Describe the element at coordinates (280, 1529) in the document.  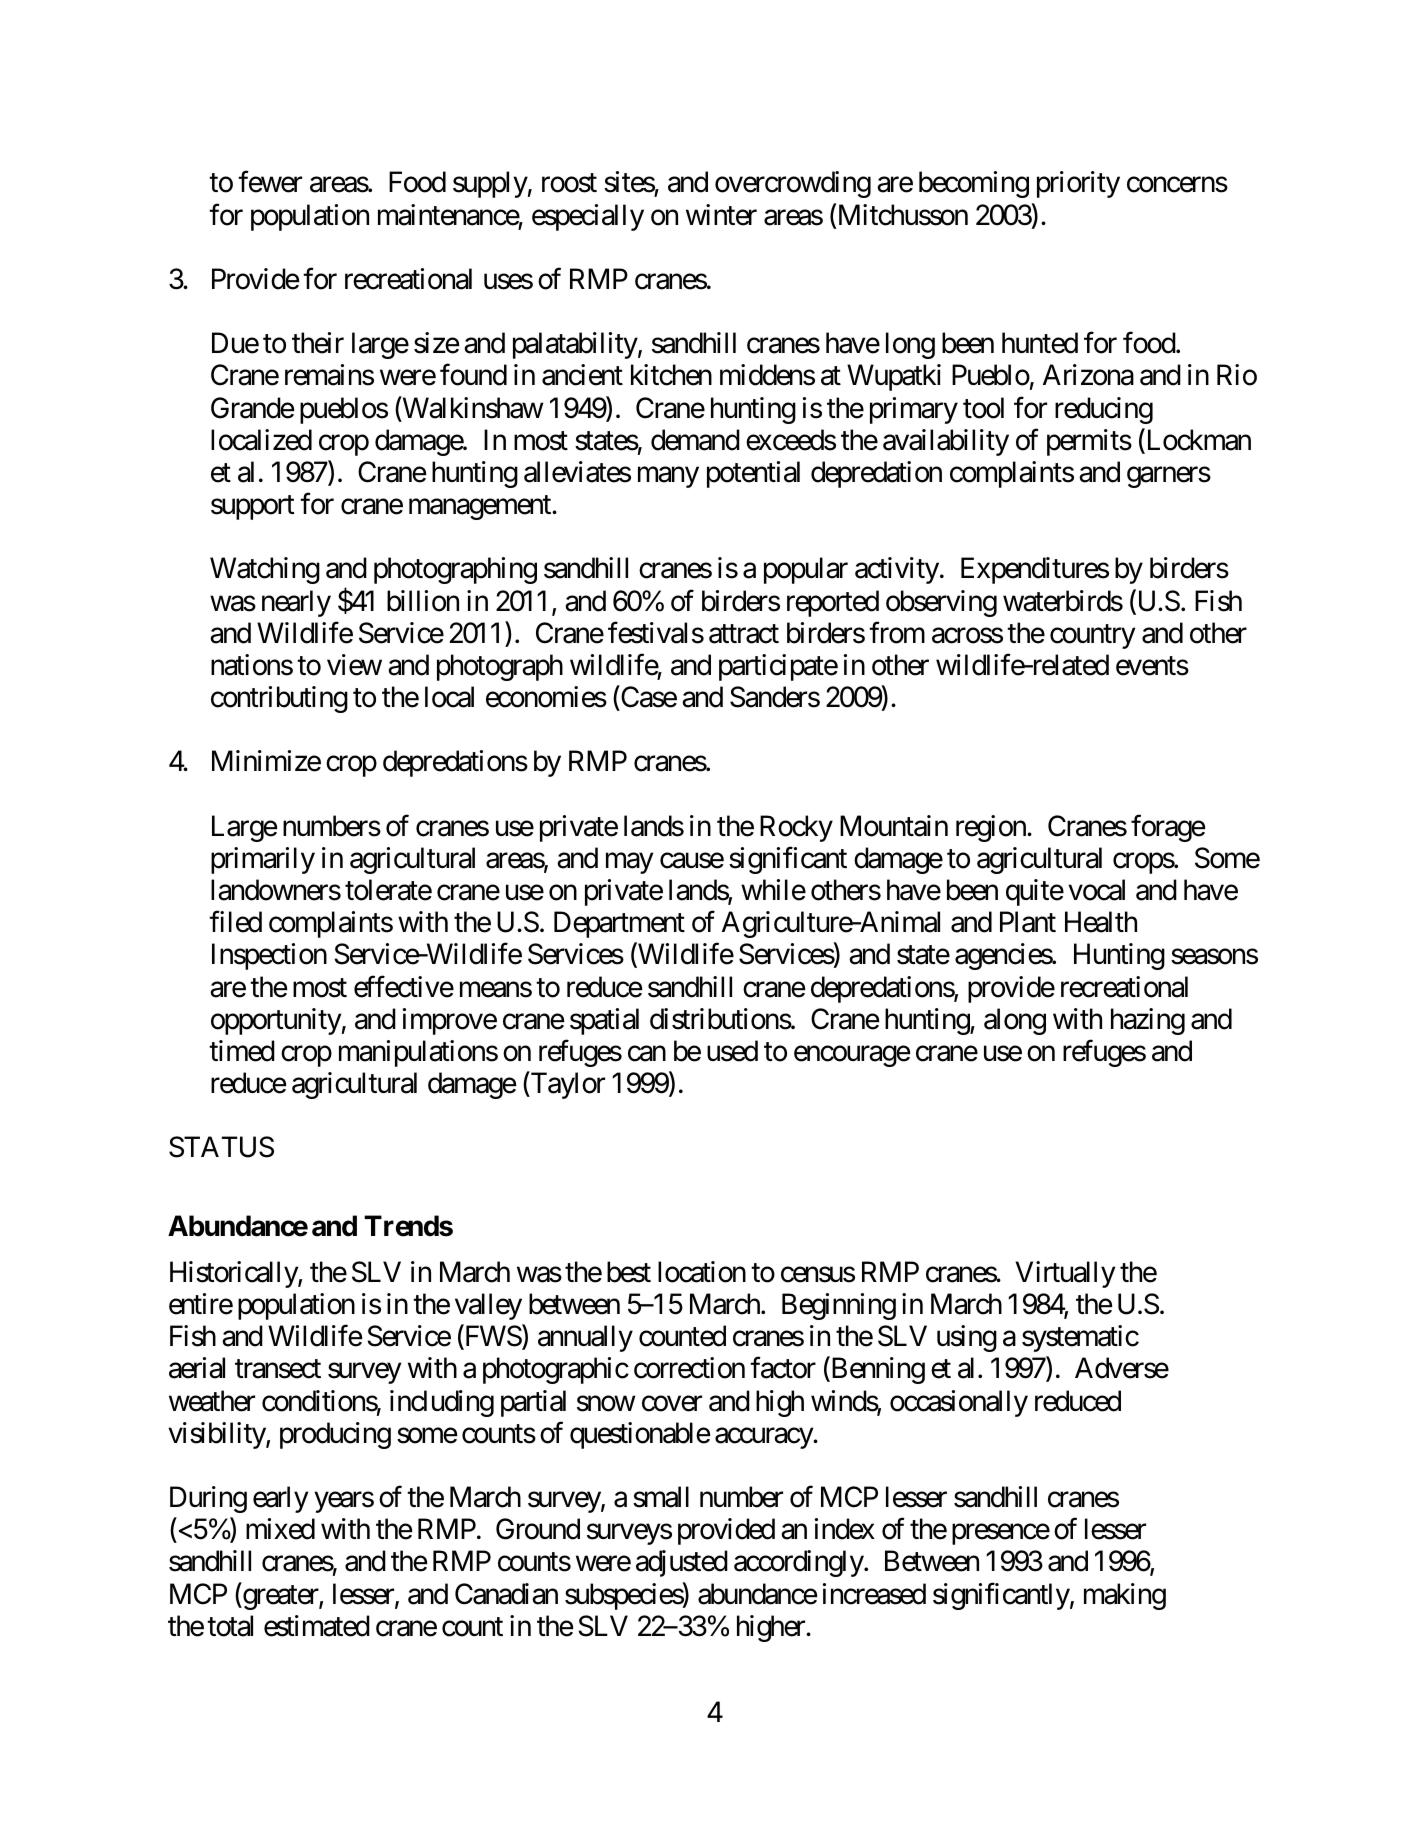
I see `mixed` at that location.
